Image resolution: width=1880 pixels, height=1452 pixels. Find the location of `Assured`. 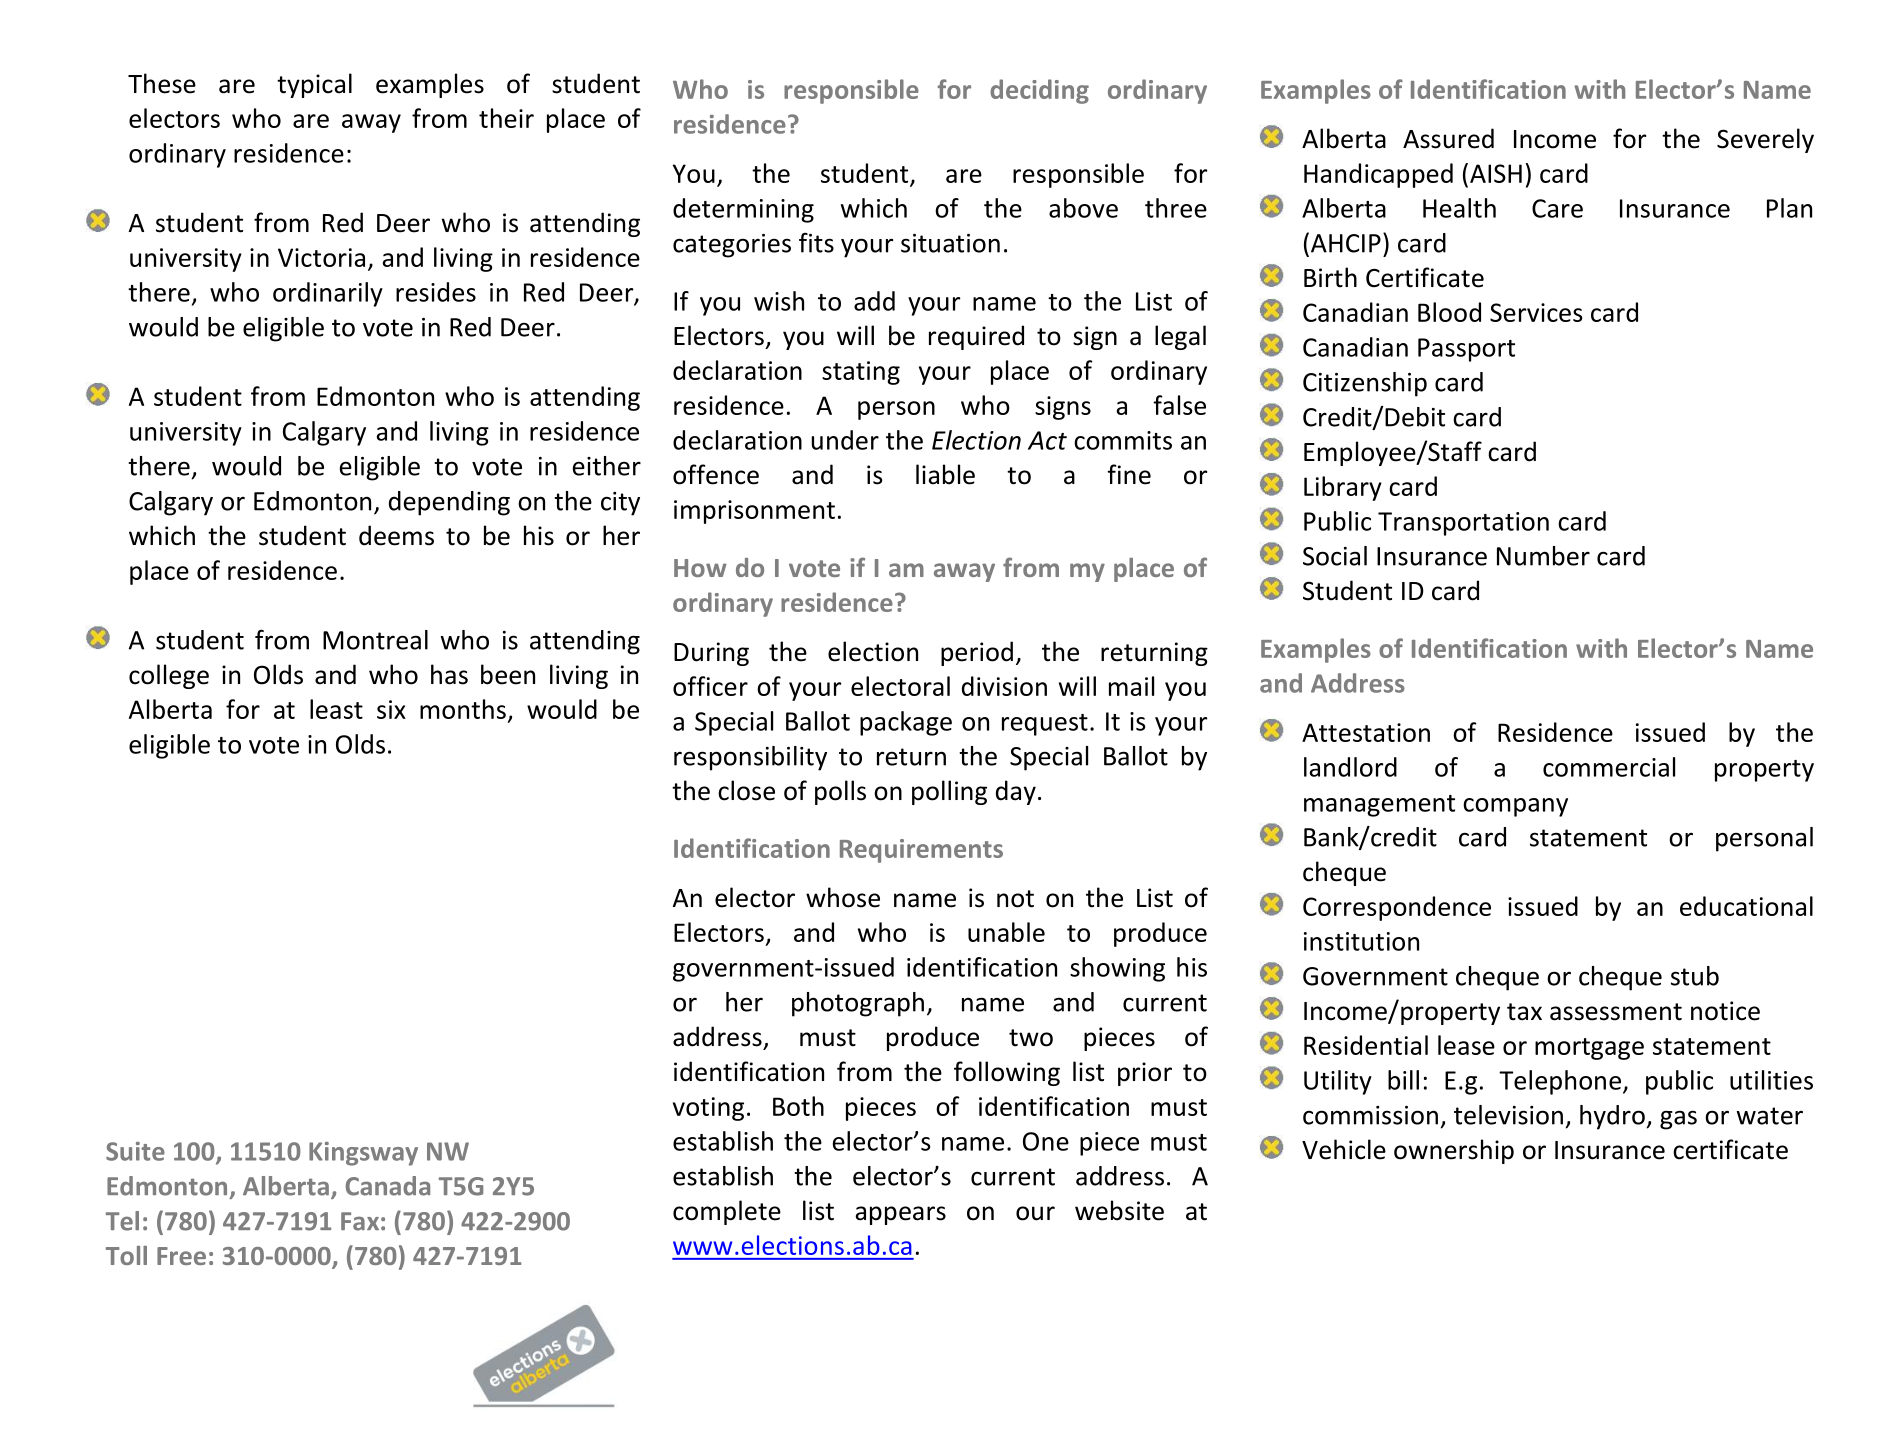

Assured is located at coordinates (1448, 138).
